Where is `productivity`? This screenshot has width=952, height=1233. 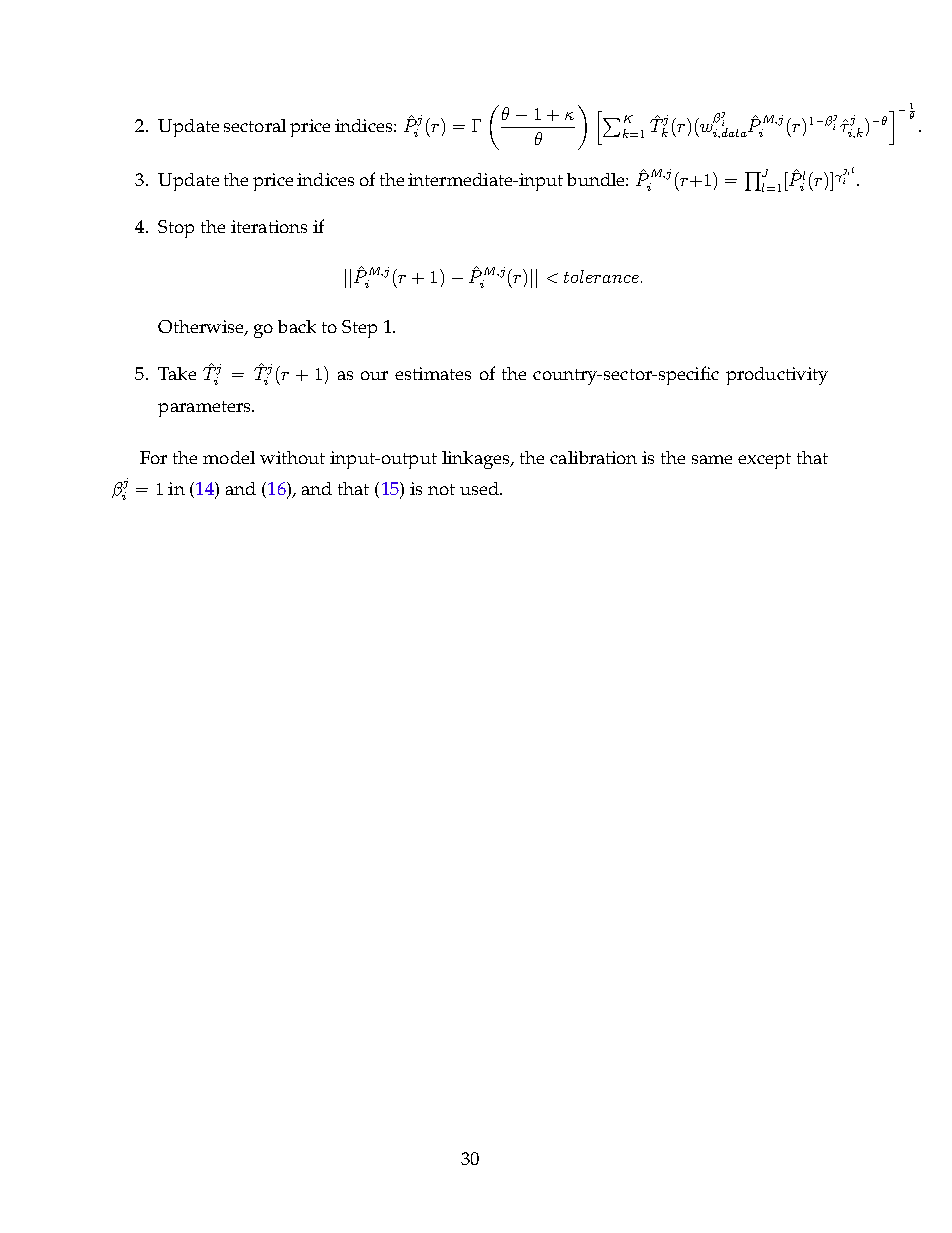 productivity is located at coordinates (777, 376).
